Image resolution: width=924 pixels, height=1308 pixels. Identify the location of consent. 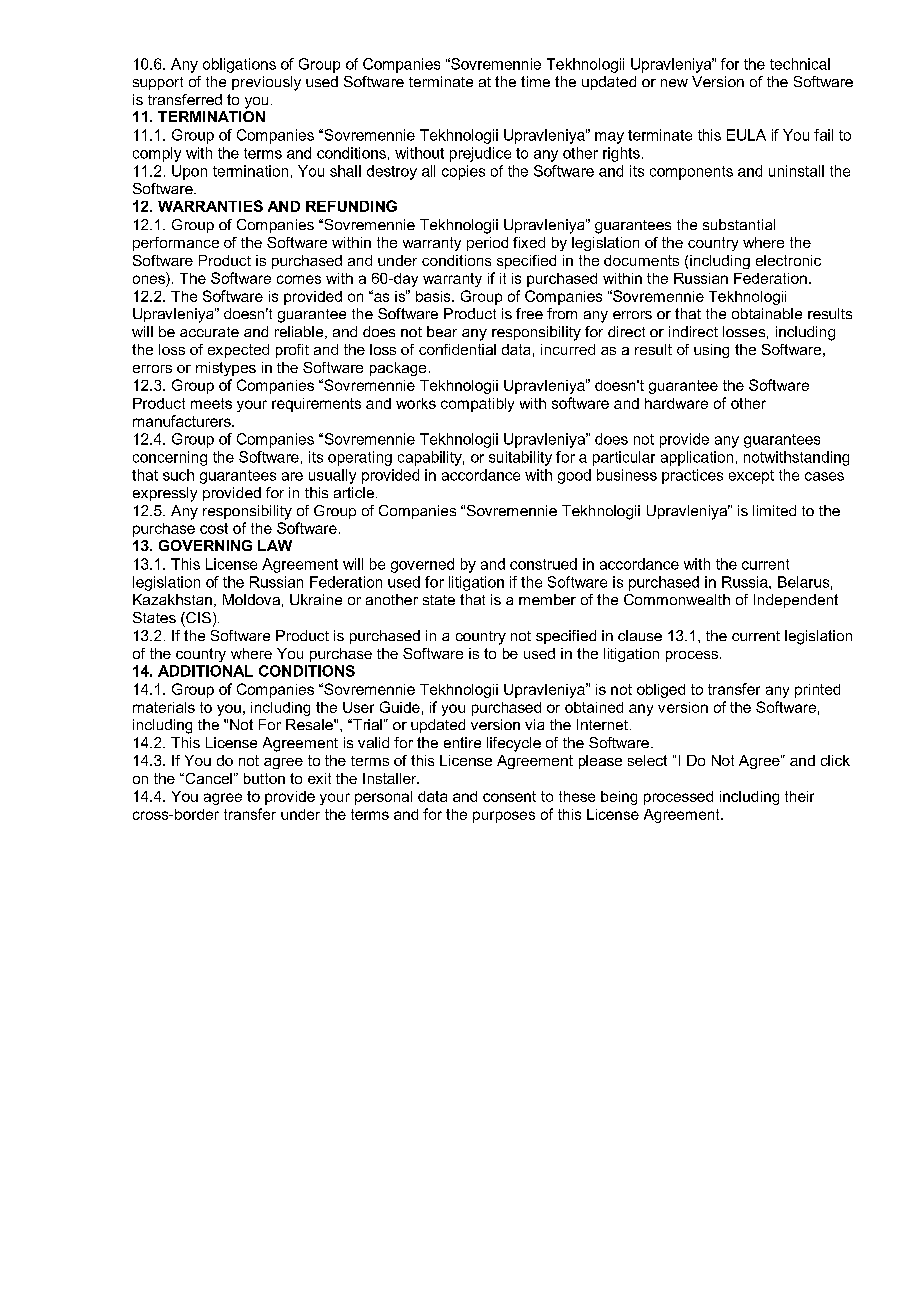
(509, 796).
